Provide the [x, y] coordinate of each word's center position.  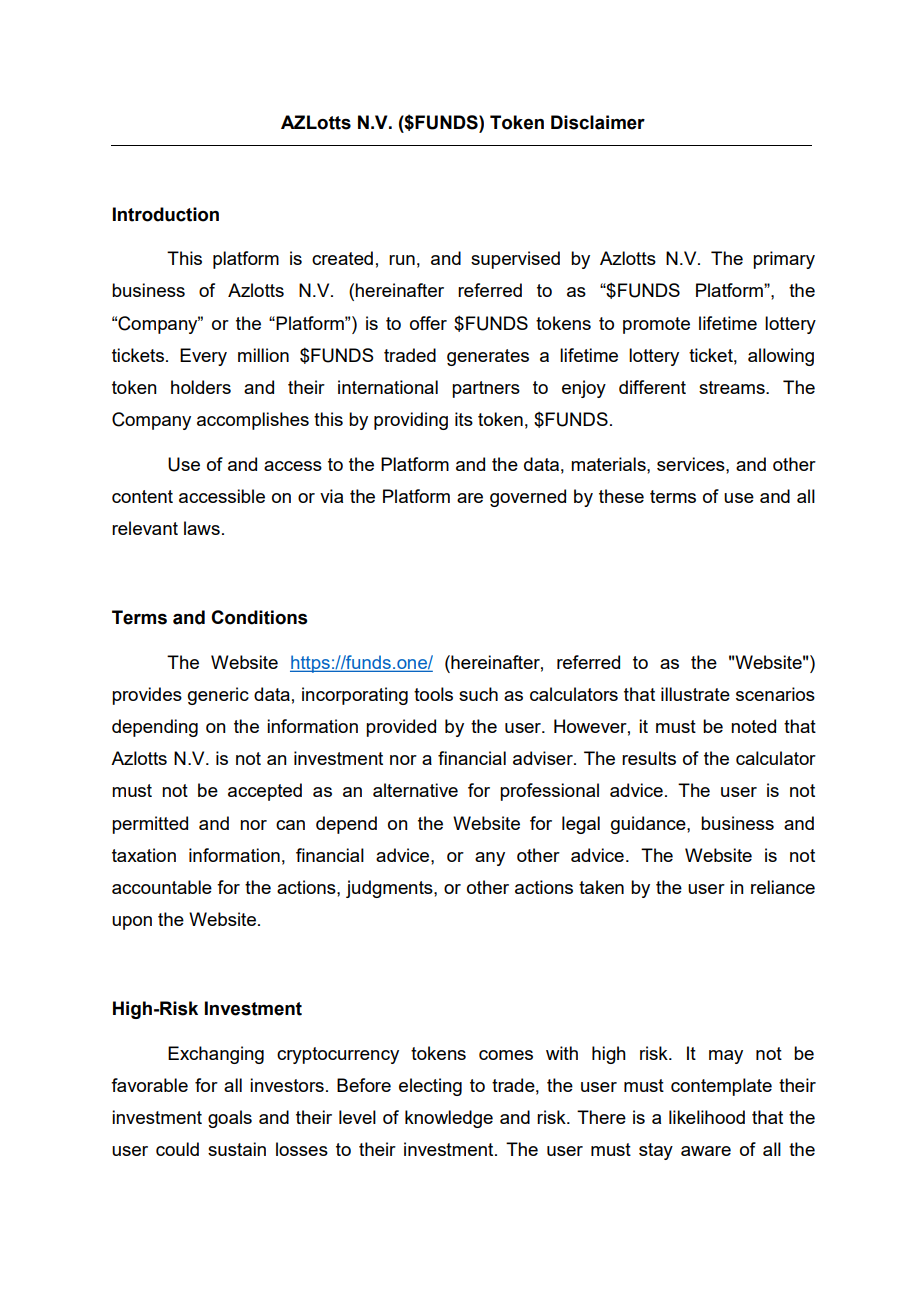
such [478, 694]
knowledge [449, 1119]
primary [784, 260]
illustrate [695, 694]
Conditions [259, 617]
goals [230, 1119]
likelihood [707, 1117]
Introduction [166, 214]
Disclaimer [598, 122]
